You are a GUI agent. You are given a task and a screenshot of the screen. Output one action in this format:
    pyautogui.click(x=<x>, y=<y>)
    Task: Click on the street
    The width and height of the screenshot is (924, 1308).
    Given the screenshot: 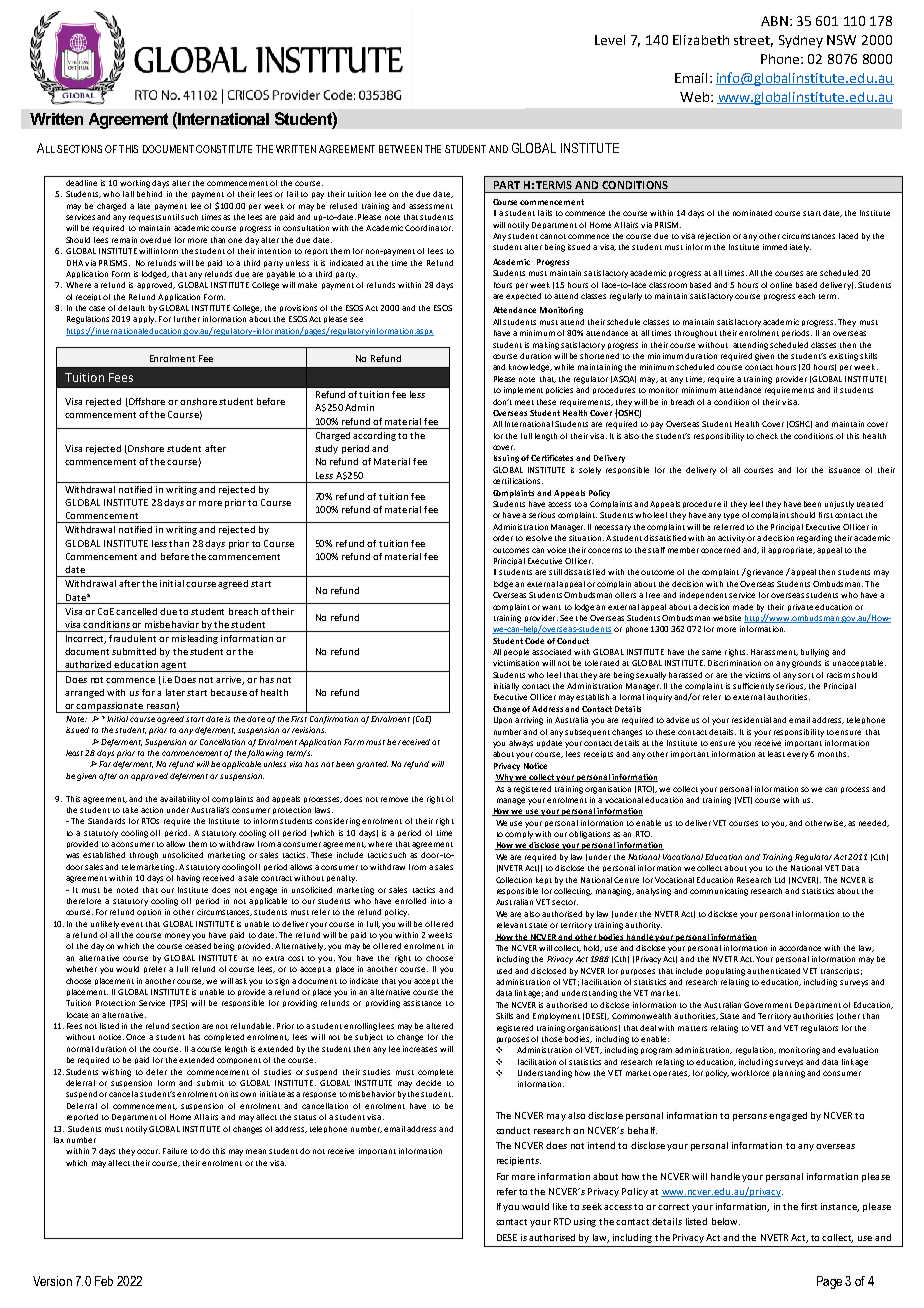 What is the action you would take?
    pyautogui.click(x=753, y=41)
